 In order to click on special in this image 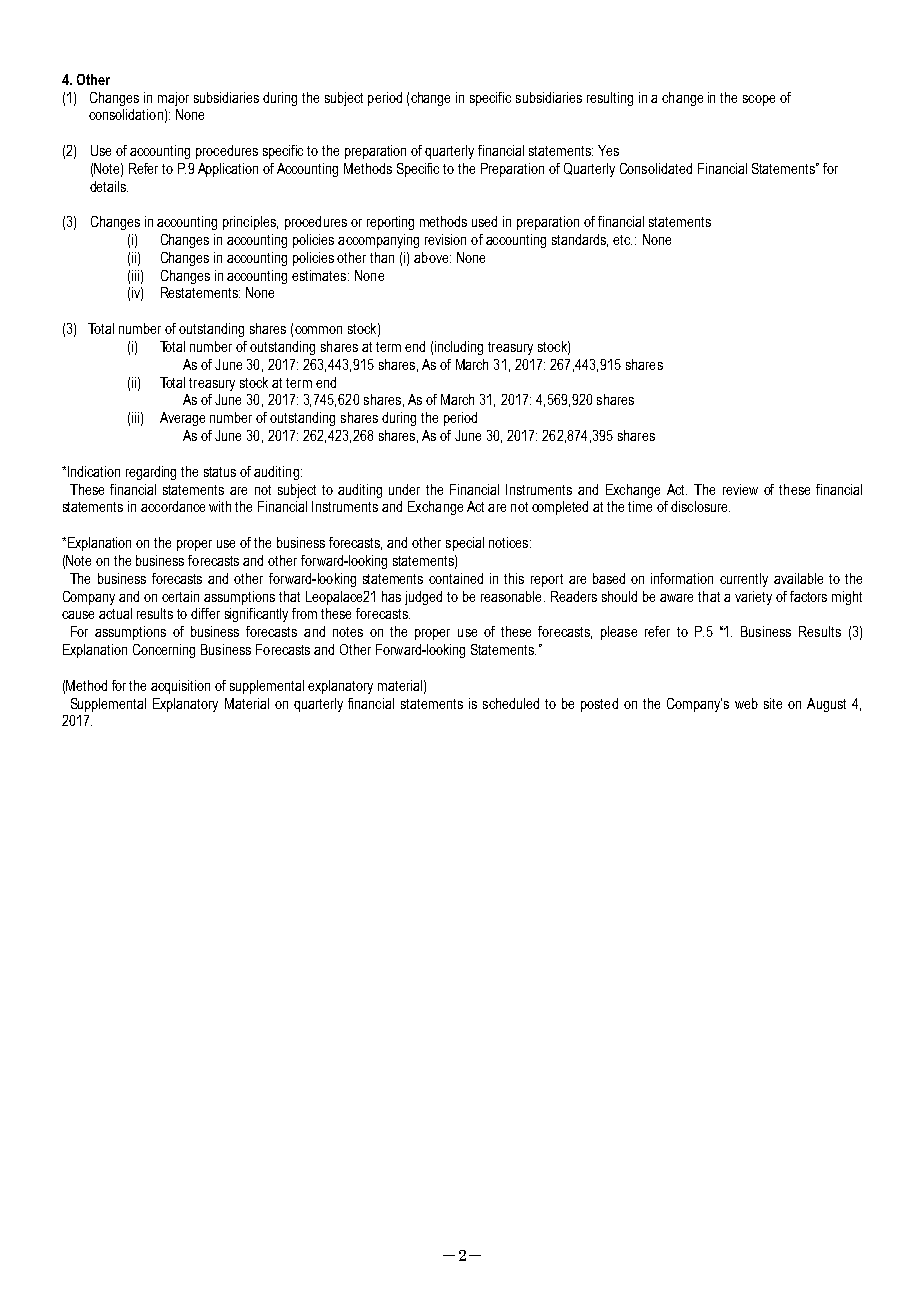, I will do `click(465, 544)`.
